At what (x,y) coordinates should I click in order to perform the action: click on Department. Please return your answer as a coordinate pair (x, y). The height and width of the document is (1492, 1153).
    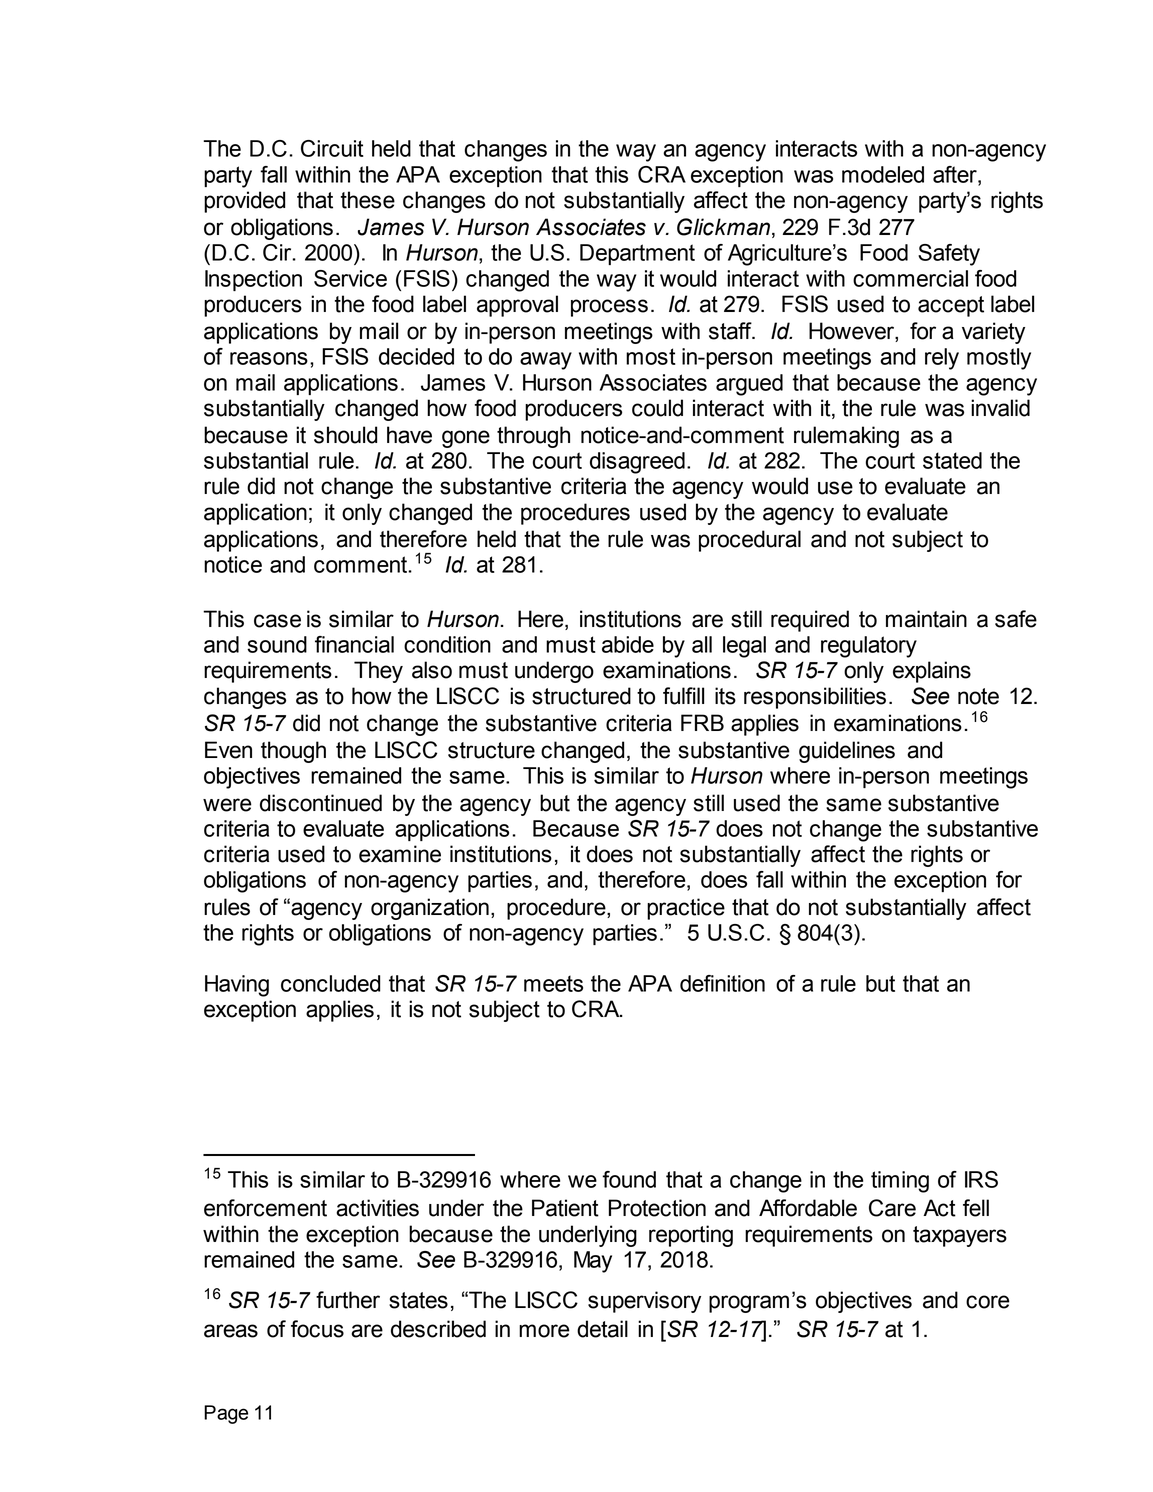
    Looking at the image, I should click on (637, 254).
